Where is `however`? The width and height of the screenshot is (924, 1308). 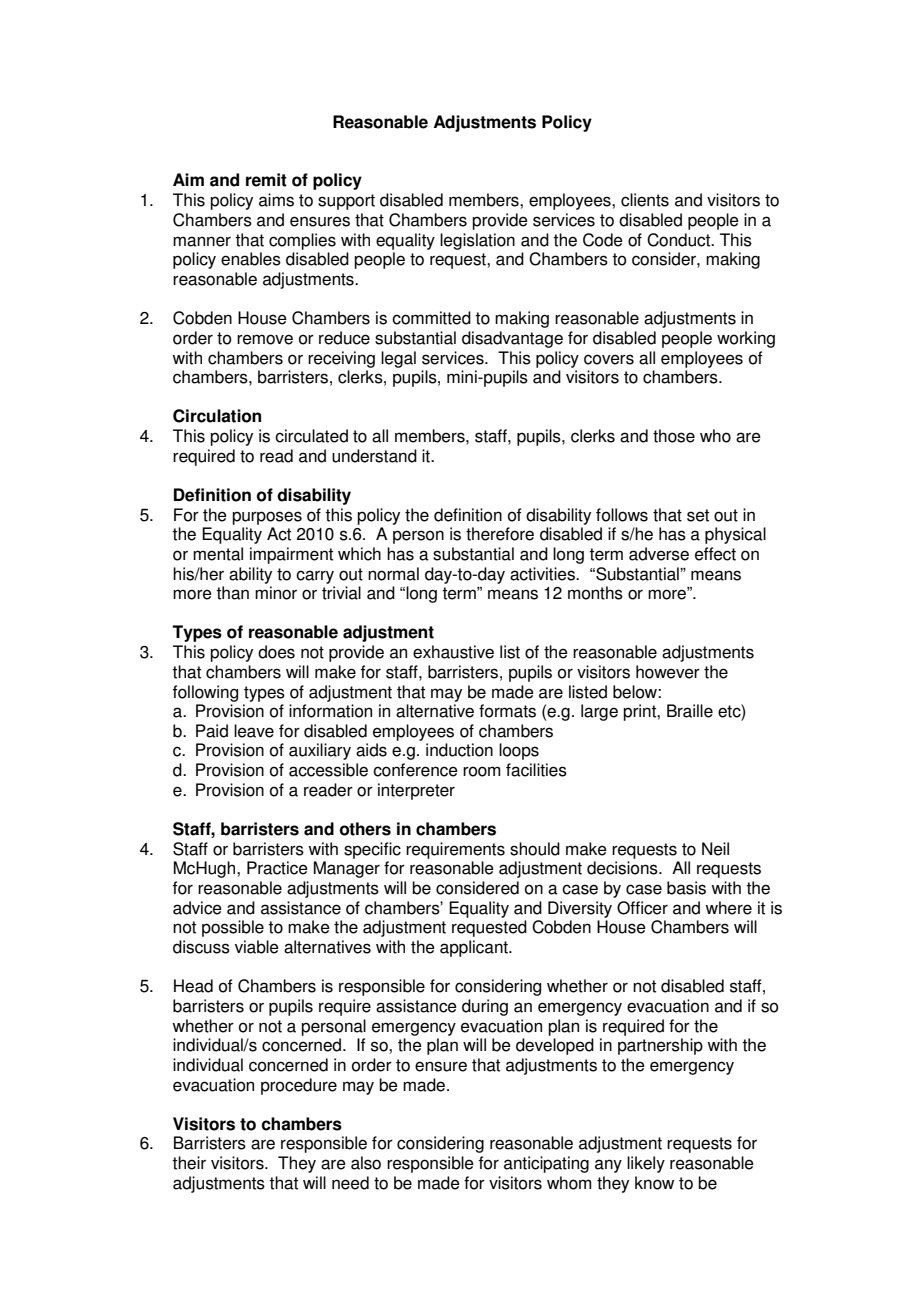 however is located at coordinates (668, 672).
